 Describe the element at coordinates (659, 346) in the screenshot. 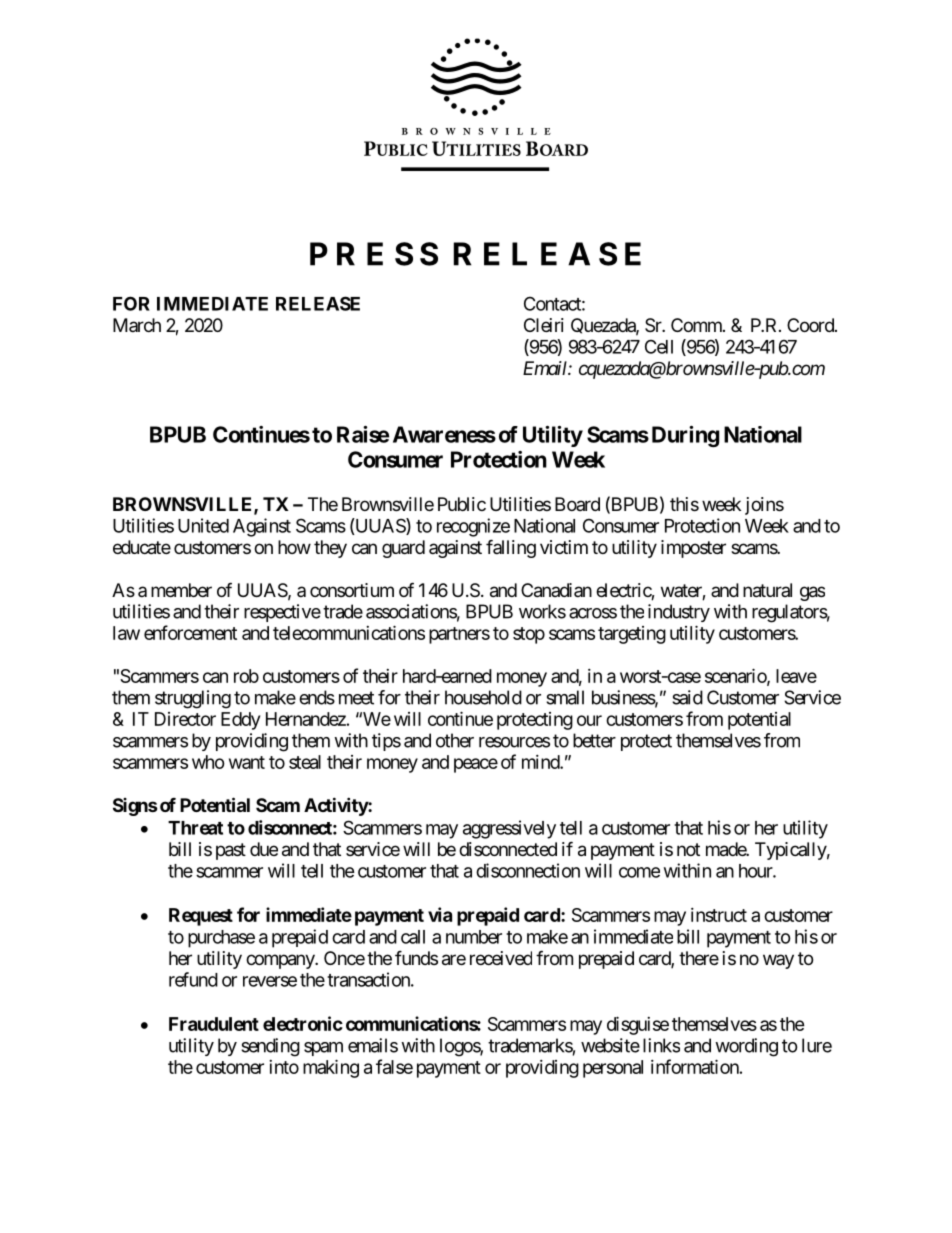

I see `Cell` at that location.
